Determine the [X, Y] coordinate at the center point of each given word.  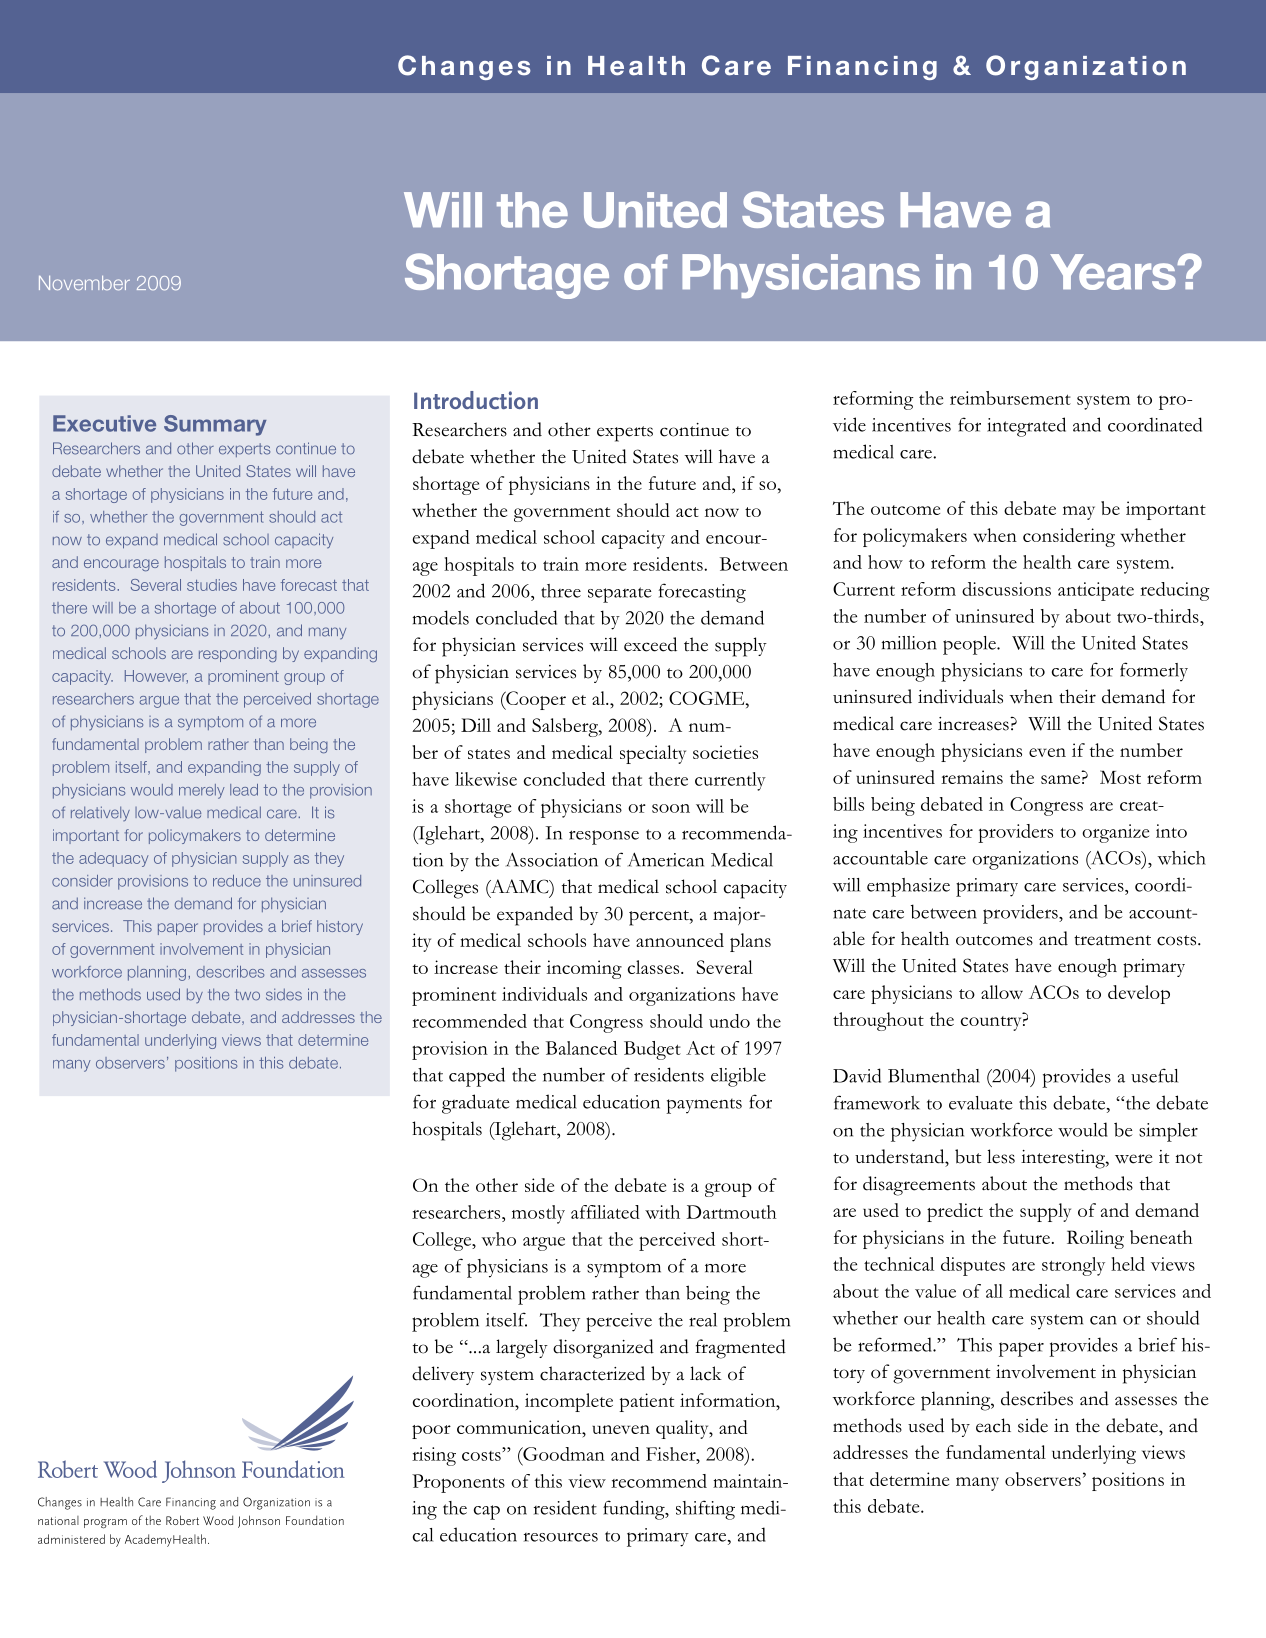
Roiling [1095, 1239]
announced [680, 940]
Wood [218, 1520]
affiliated [605, 1212]
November [84, 283]
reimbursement [1010, 398]
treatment [1112, 940]
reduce [237, 881]
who [498, 1239]
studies [212, 585]
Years [1114, 272]
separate [620, 595]
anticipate [1096, 591]
